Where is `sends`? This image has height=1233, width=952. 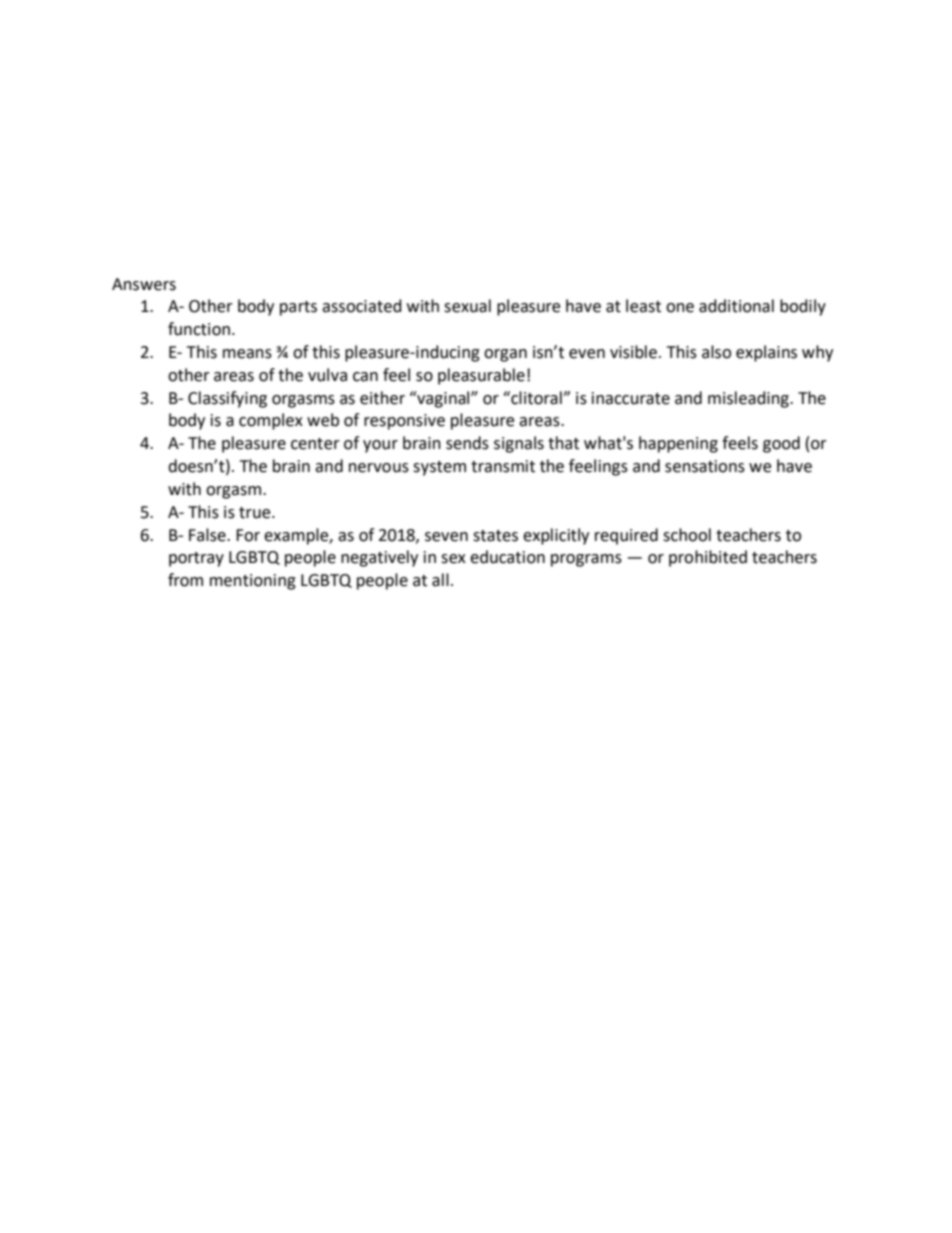
sends is located at coordinates (467, 443).
